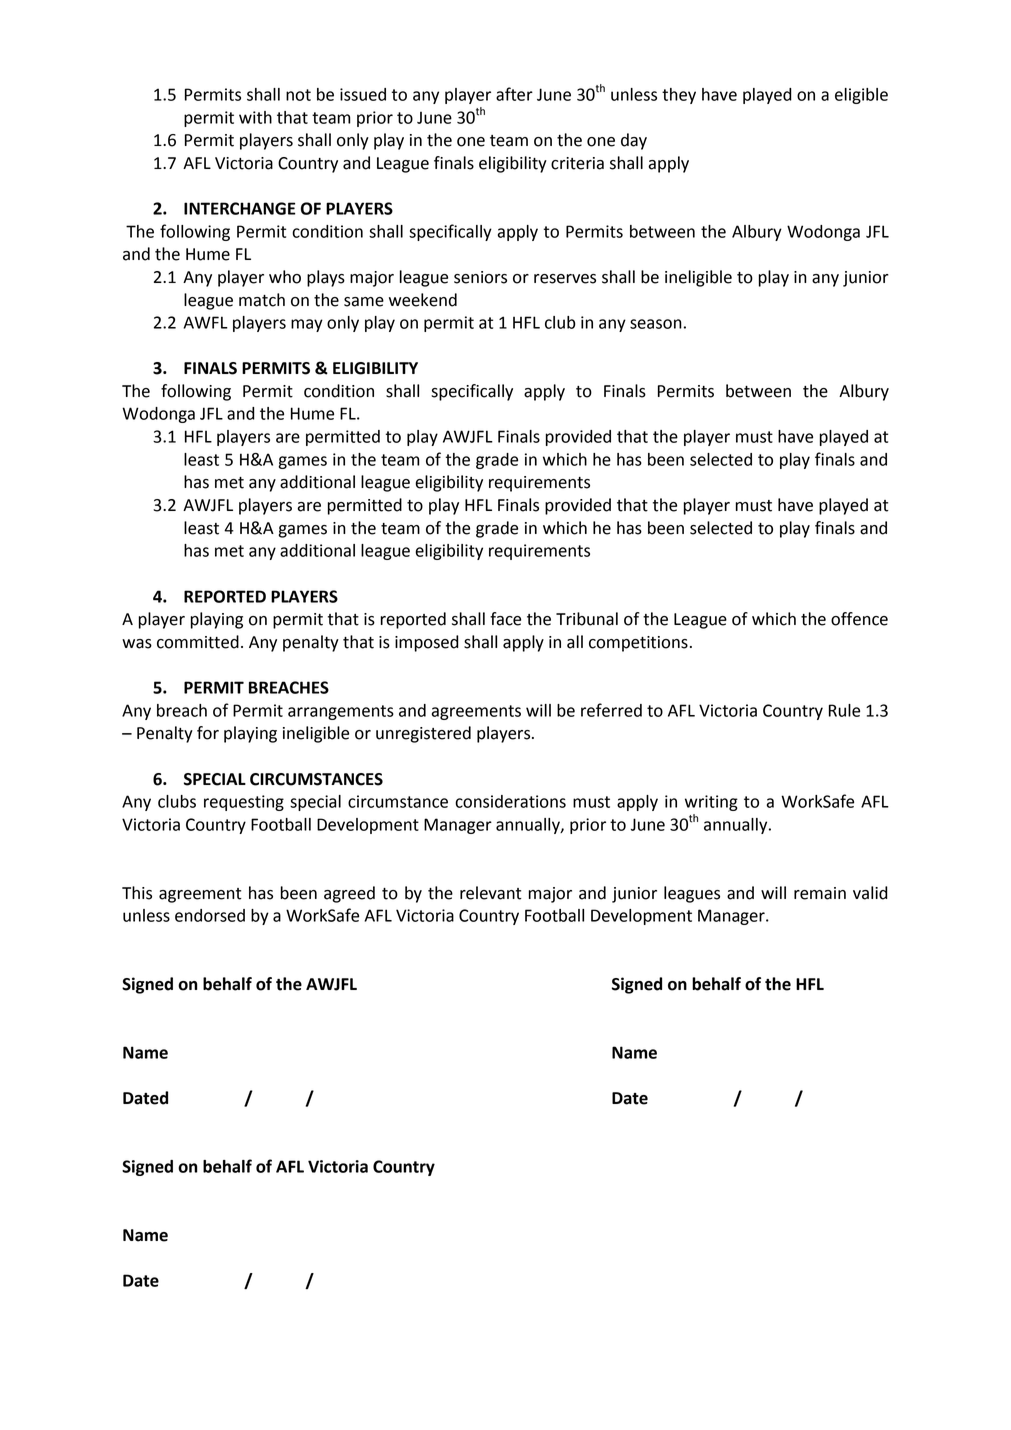 The width and height of the screenshot is (1011, 1430). What do you see at coordinates (859, 619) in the screenshot?
I see `offence` at bounding box center [859, 619].
